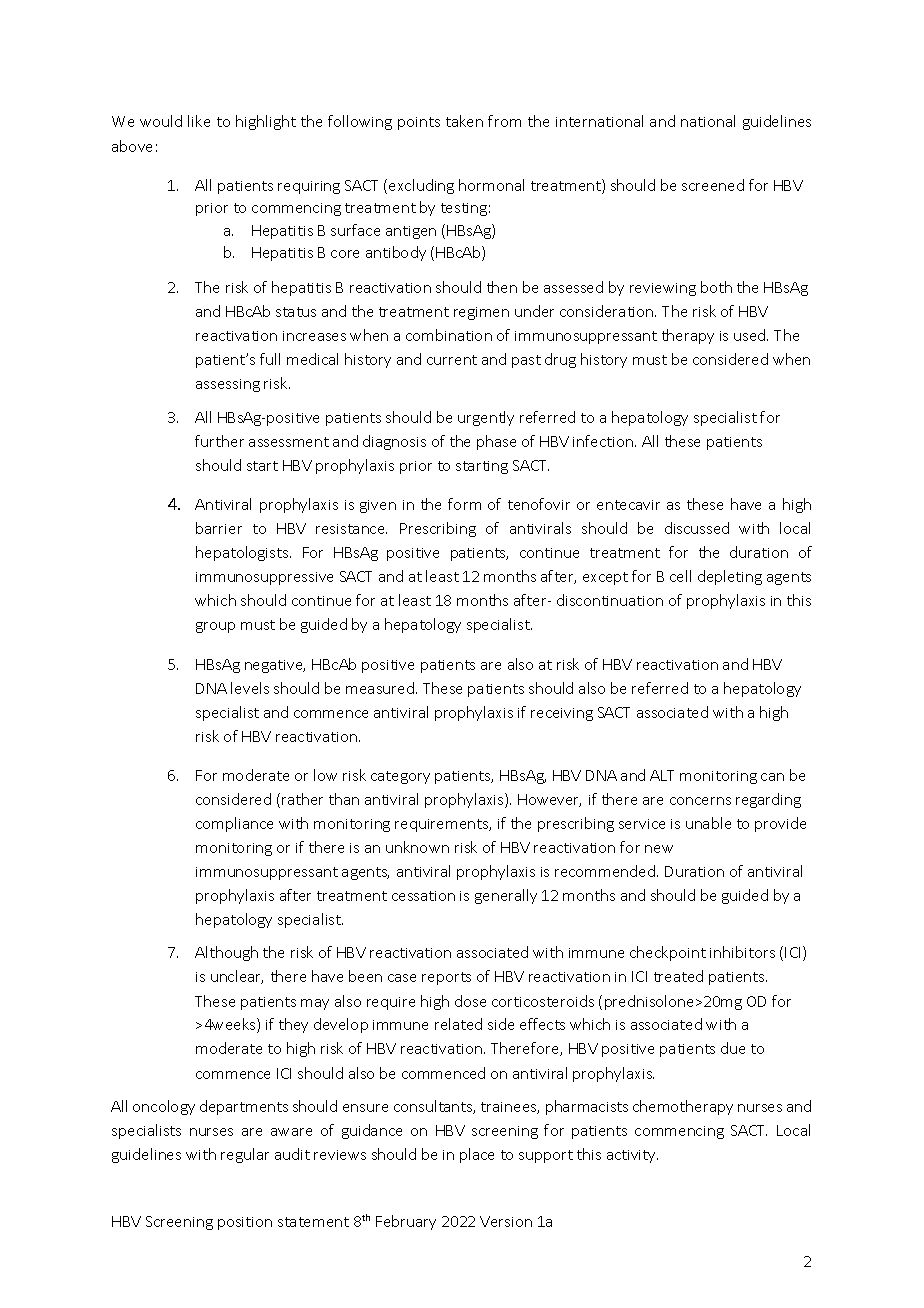 The width and height of the screenshot is (924, 1308). Describe the element at coordinates (380, 688) in the screenshot. I see `measured` at that location.
